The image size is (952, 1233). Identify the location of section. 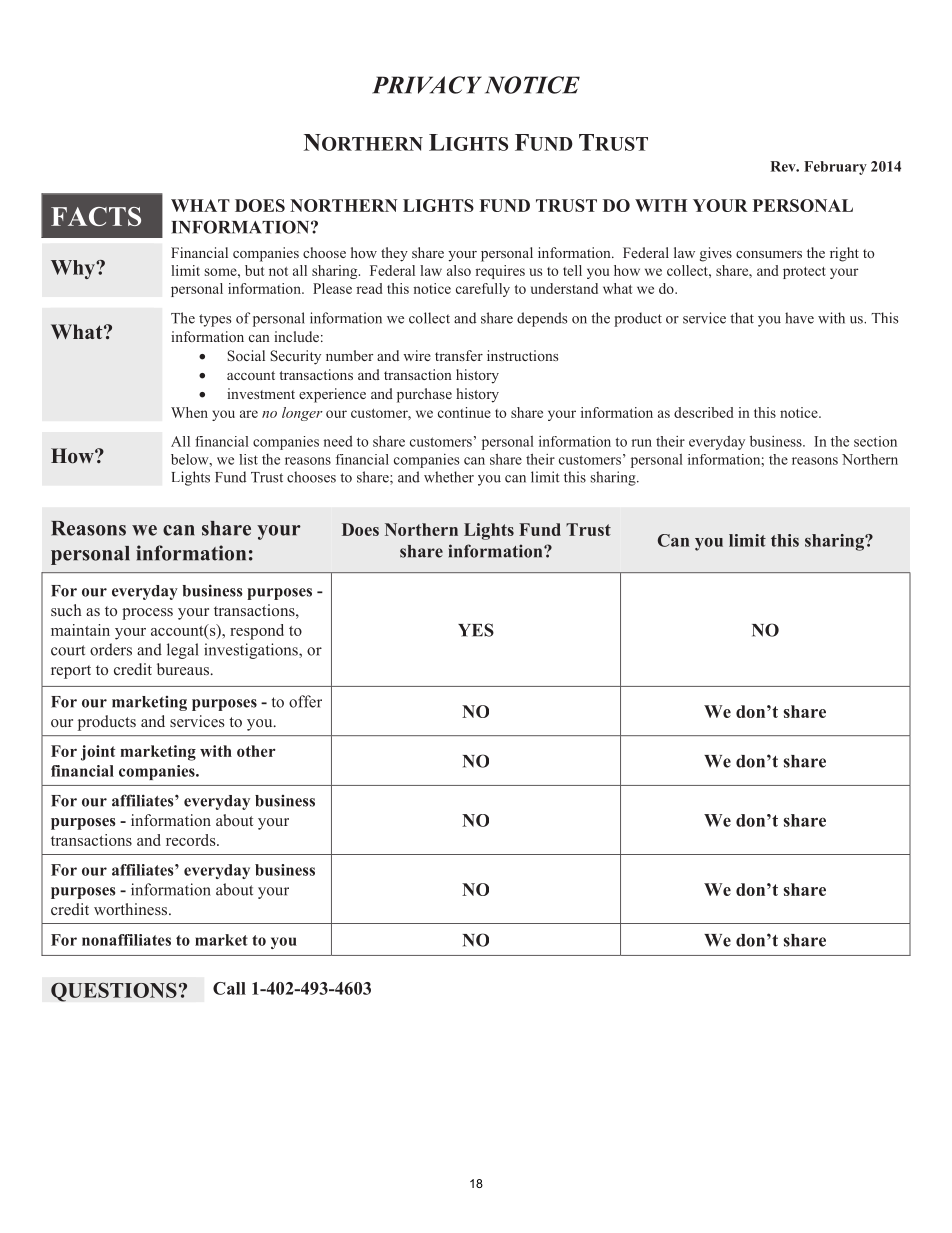
(875, 441).
